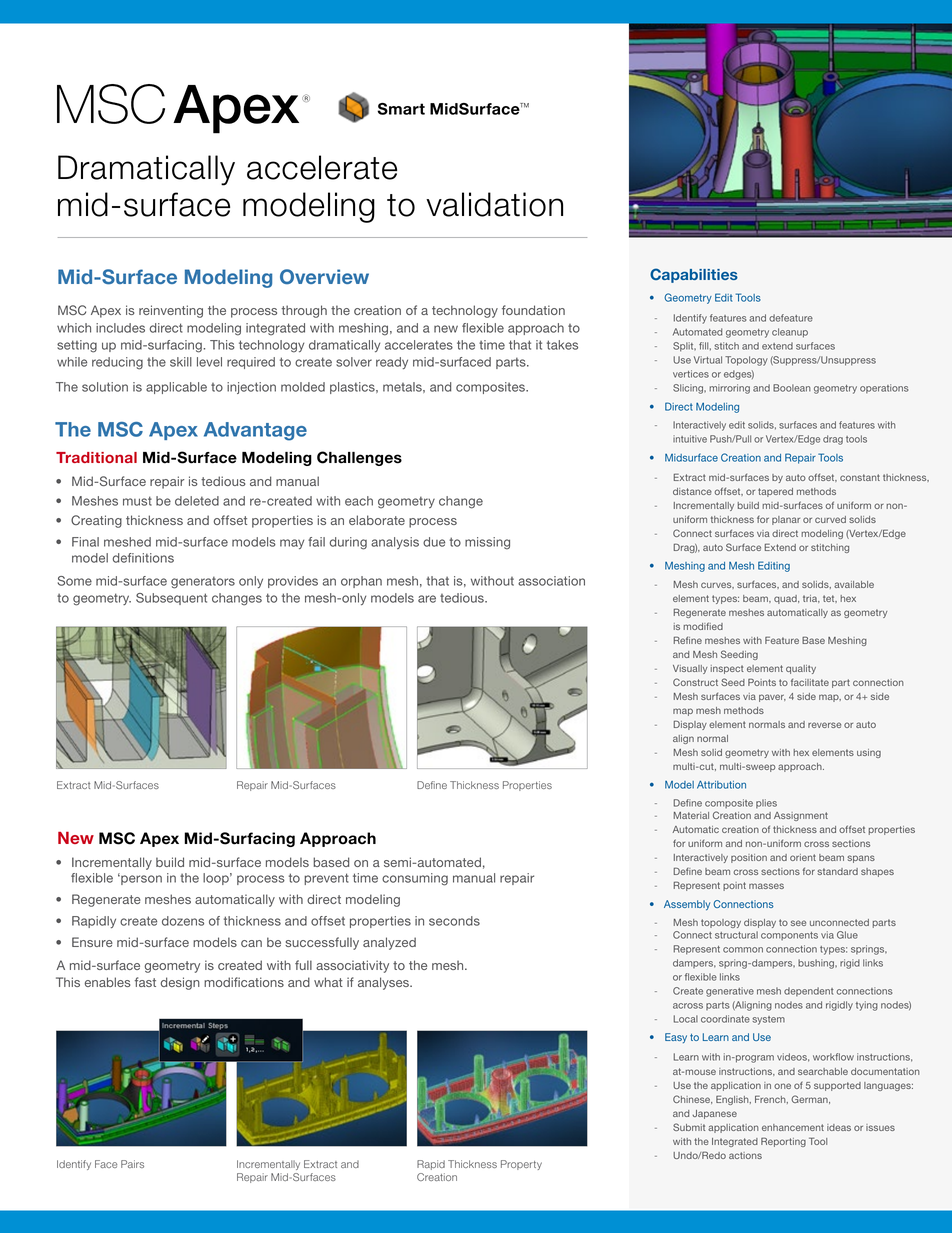 The width and height of the page is (952, 1233). What do you see at coordinates (694, 275) in the page?
I see `Capabilities` at bounding box center [694, 275].
